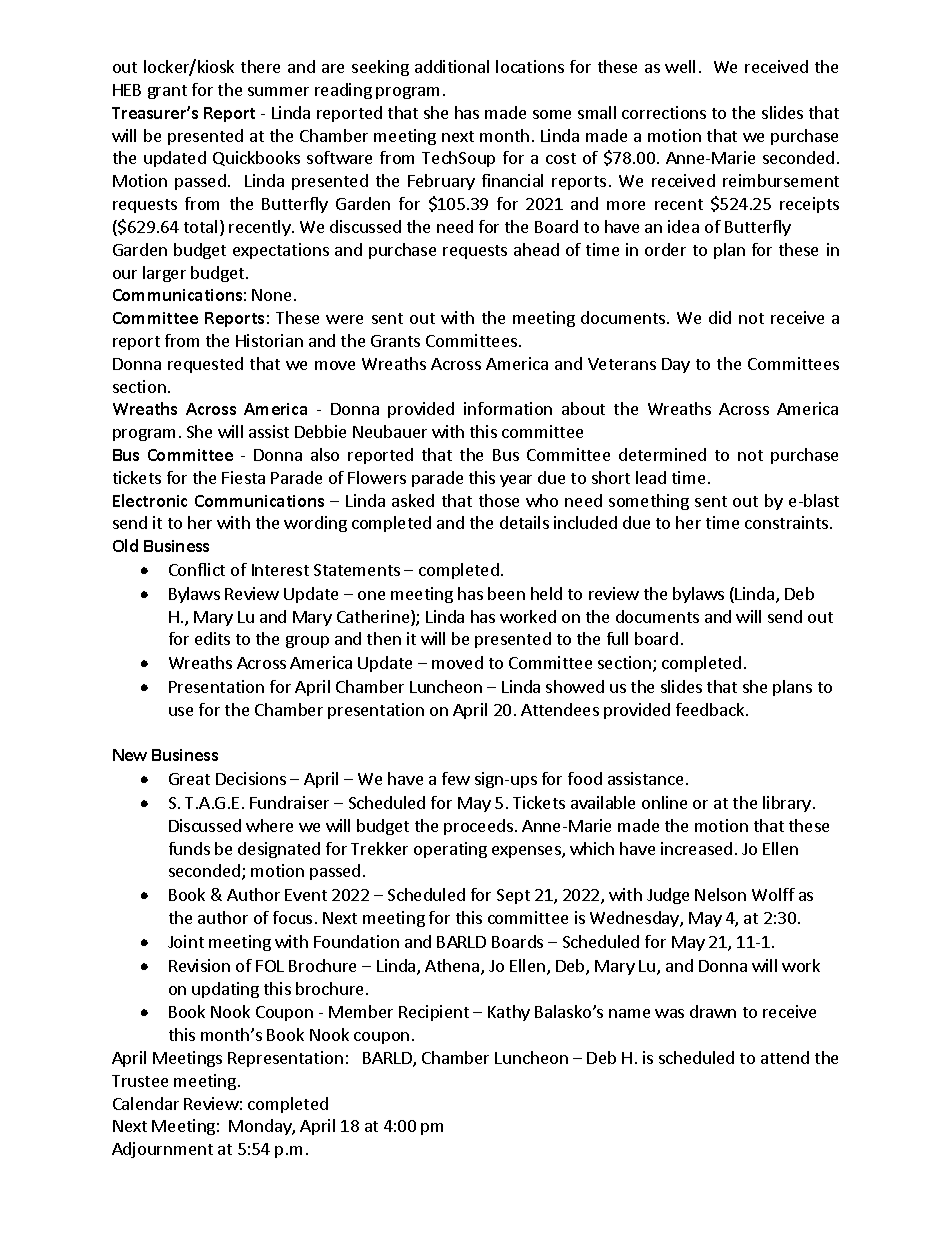 Image resolution: width=952 pixels, height=1233 pixels. Describe the element at coordinates (260, 66) in the screenshot. I see `there` at that location.
